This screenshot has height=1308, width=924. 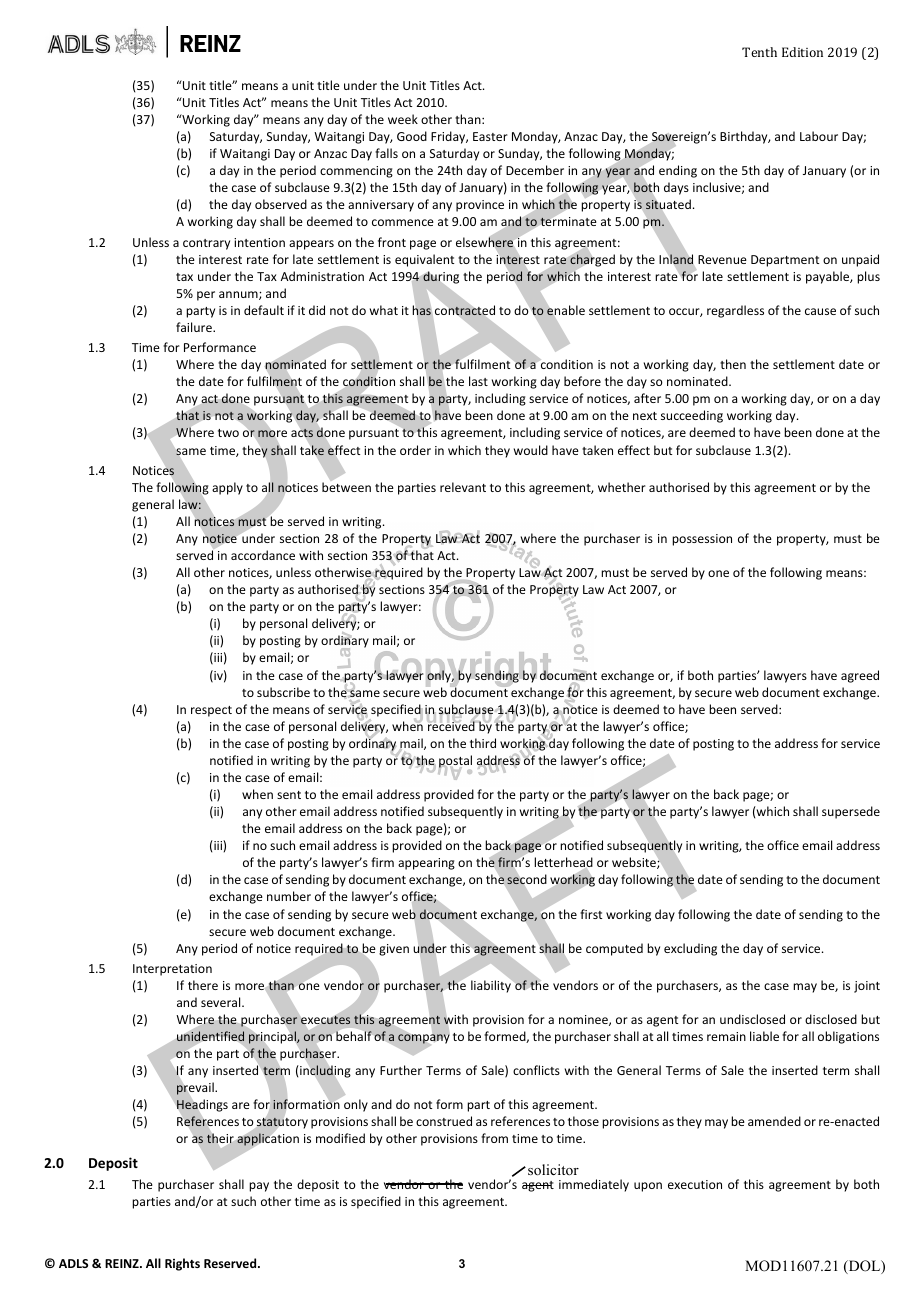 I want to click on Easter, so click(x=490, y=136).
